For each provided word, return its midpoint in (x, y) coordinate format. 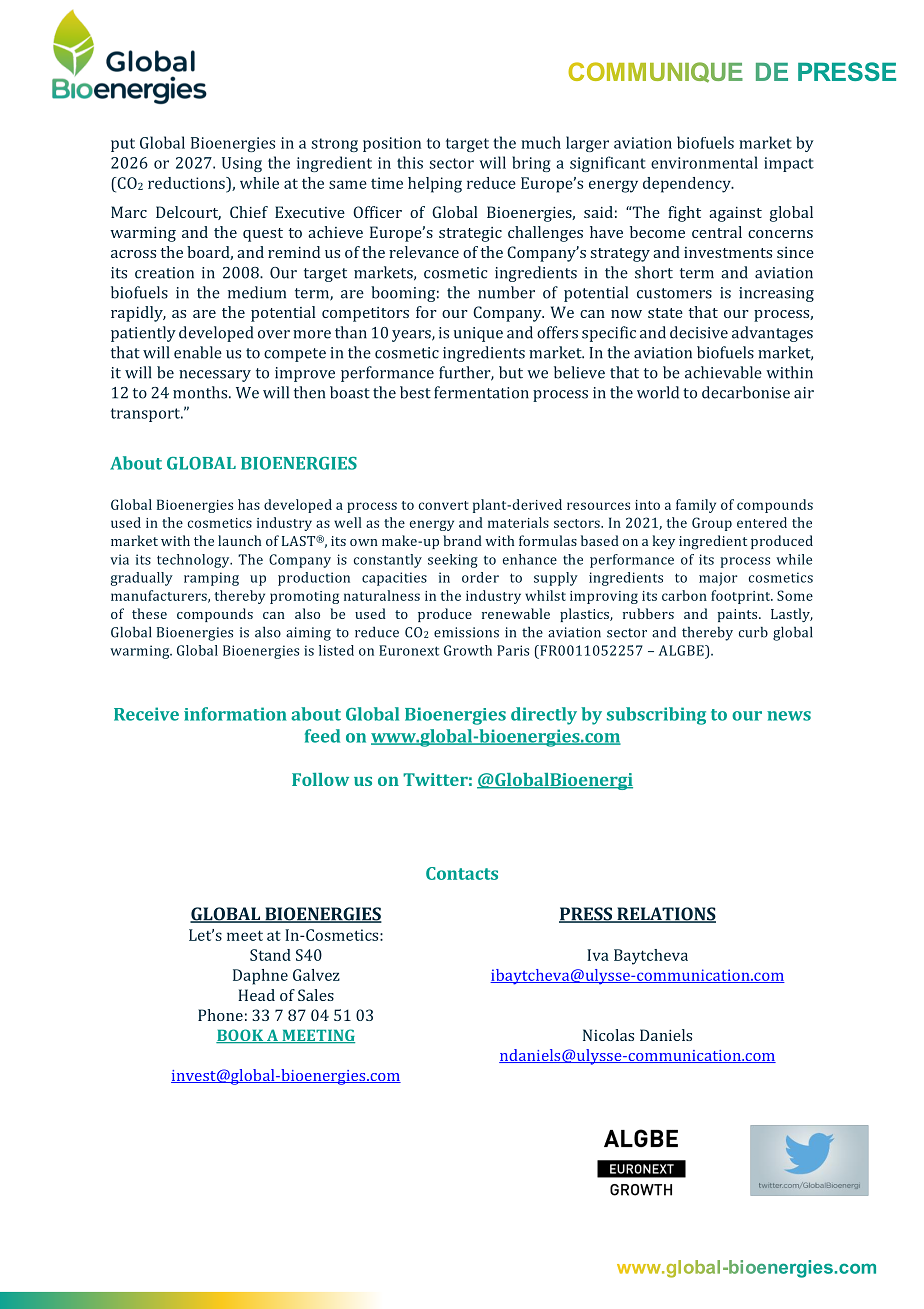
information (235, 714)
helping (435, 185)
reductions (187, 183)
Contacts (462, 873)
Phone (220, 1015)
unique (478, 334)
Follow (320, 779)
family (696, 506)
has (249, 504)
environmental (704, 162)
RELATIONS (665, 915)
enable (198, 352)
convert (444, 505)
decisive (699, 332)
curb (753, 632)
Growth (468, 650)
